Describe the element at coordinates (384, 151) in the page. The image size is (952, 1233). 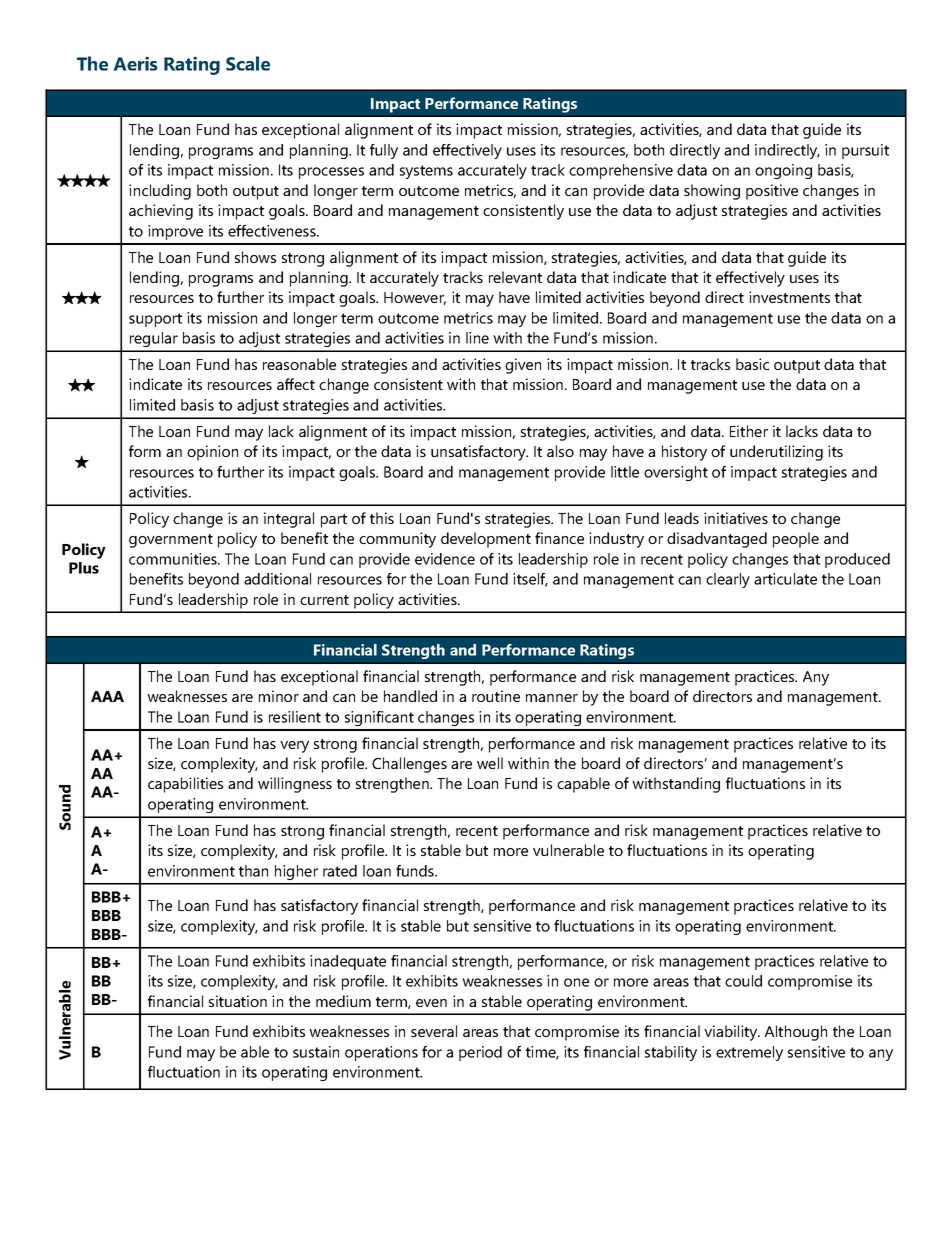
I see `fully` at that location.
